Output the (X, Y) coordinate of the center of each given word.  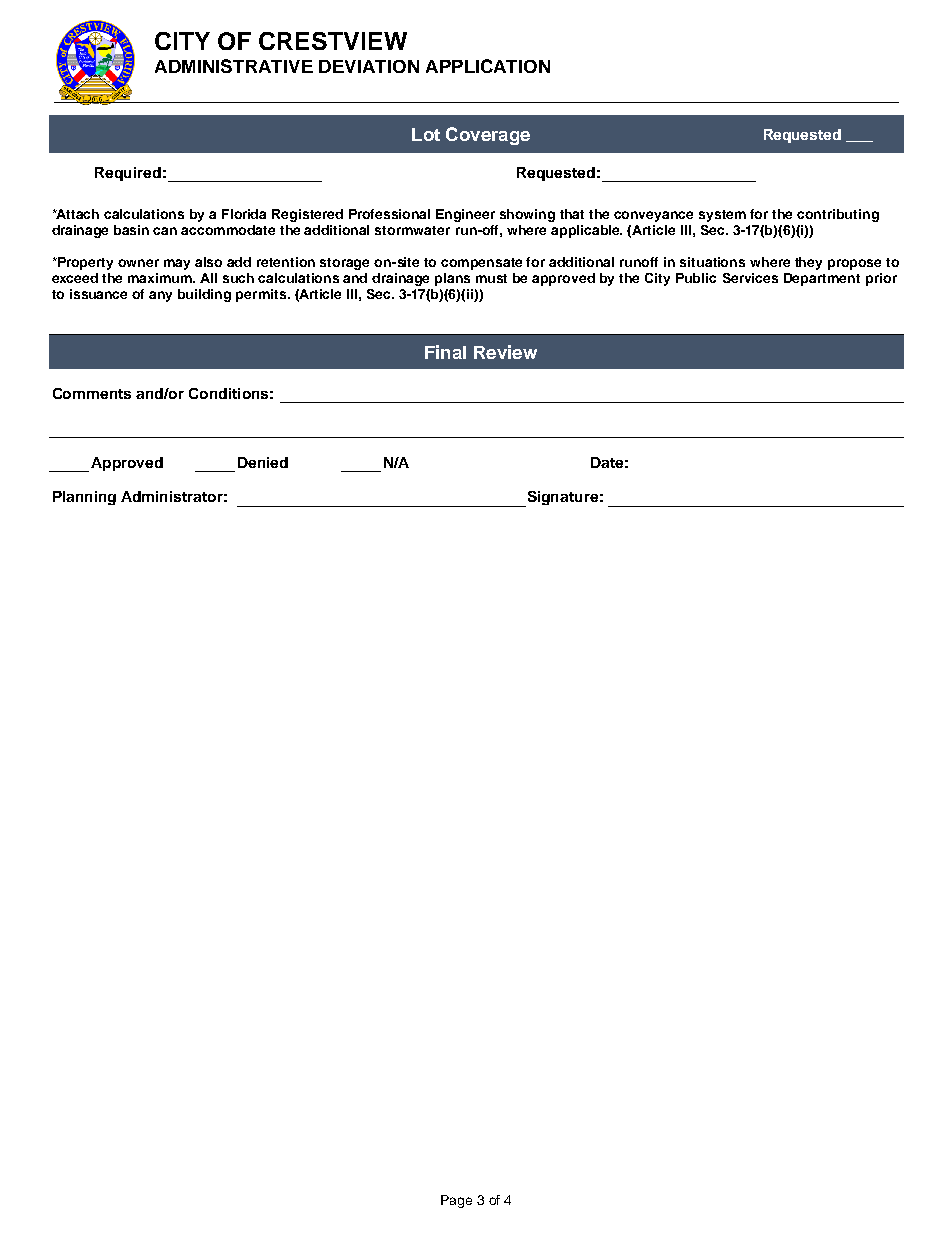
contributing (838, 215)
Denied (263, 462)
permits (262, 295)
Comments (92, 393)
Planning (84, 498)
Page (456, 1201)
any (160, 296)
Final (445, 352)
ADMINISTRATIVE (234, 66)
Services (750, 278)
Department (822, 279)
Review (505, 352)
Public (696, 278)
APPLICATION (488, 66)
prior (881, 279)
